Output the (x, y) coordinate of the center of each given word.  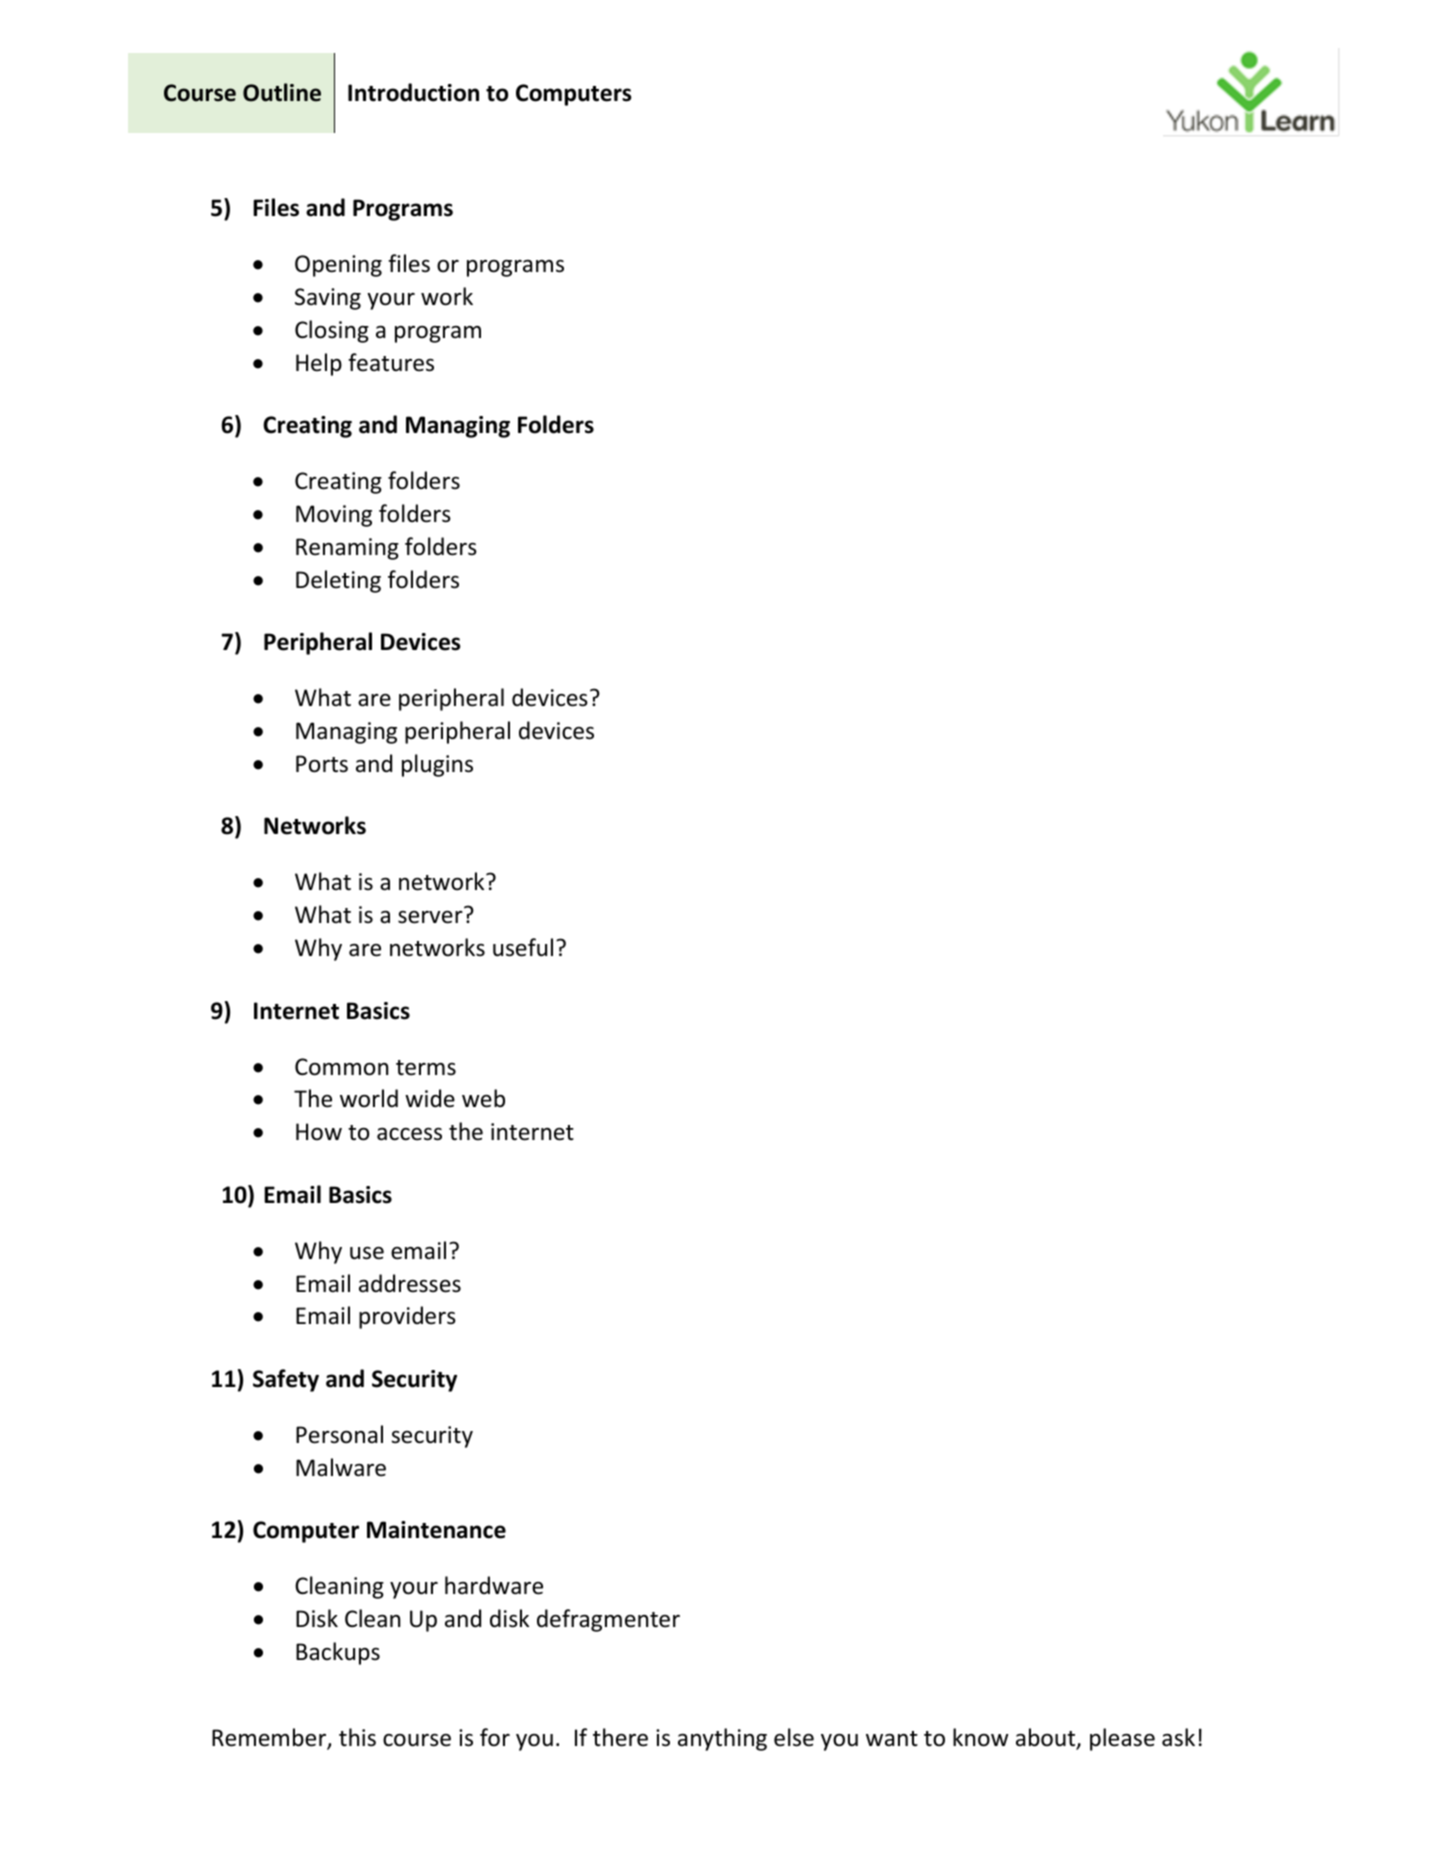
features (391, 362)
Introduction (413, 92)
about (1047, 1738)
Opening (338, 266)
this (357, 1737)
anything (722, 1739)
